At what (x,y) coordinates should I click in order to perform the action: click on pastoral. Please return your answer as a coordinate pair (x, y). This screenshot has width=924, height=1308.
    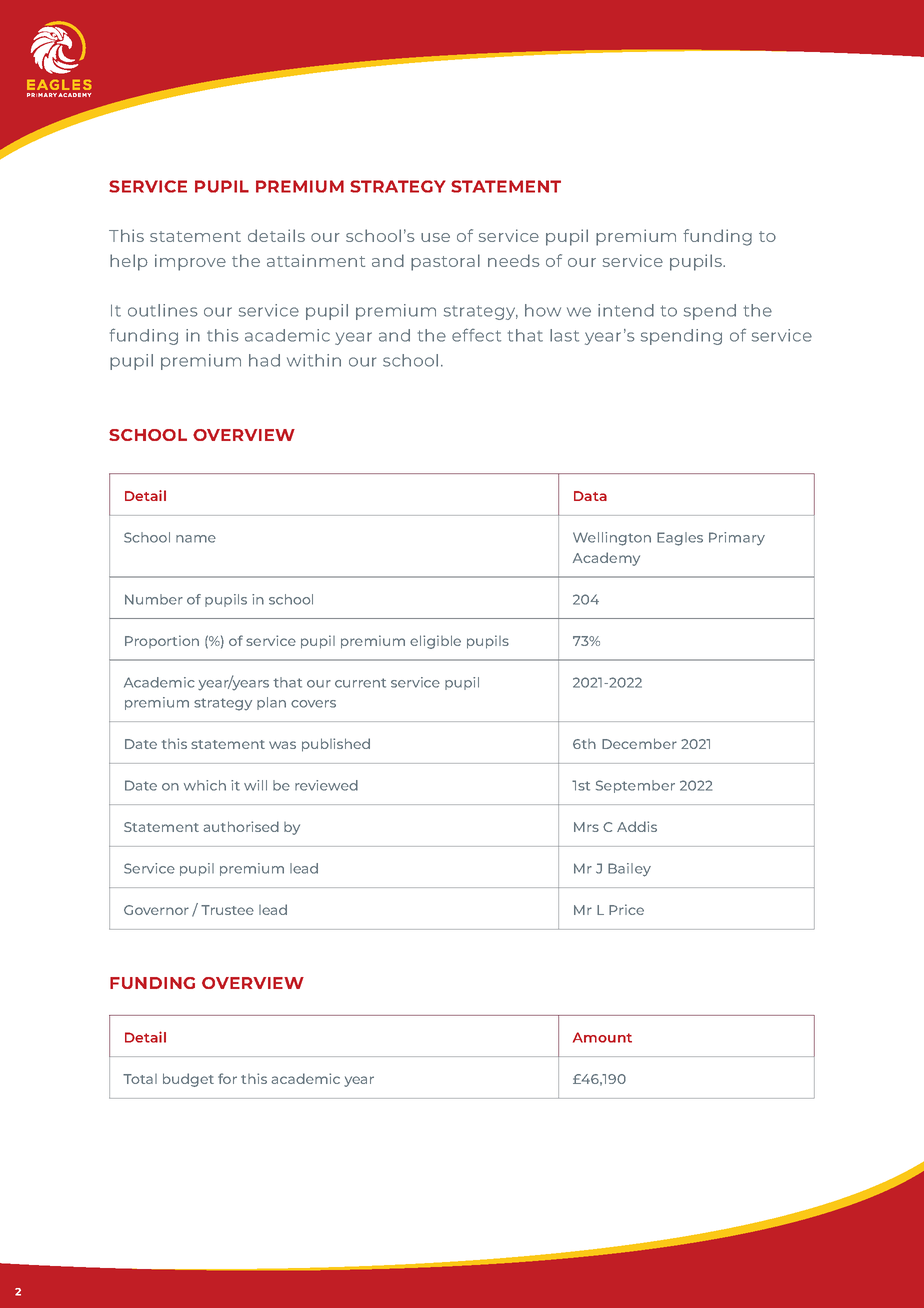
    Looking at the image, I should click on (445, 262).
